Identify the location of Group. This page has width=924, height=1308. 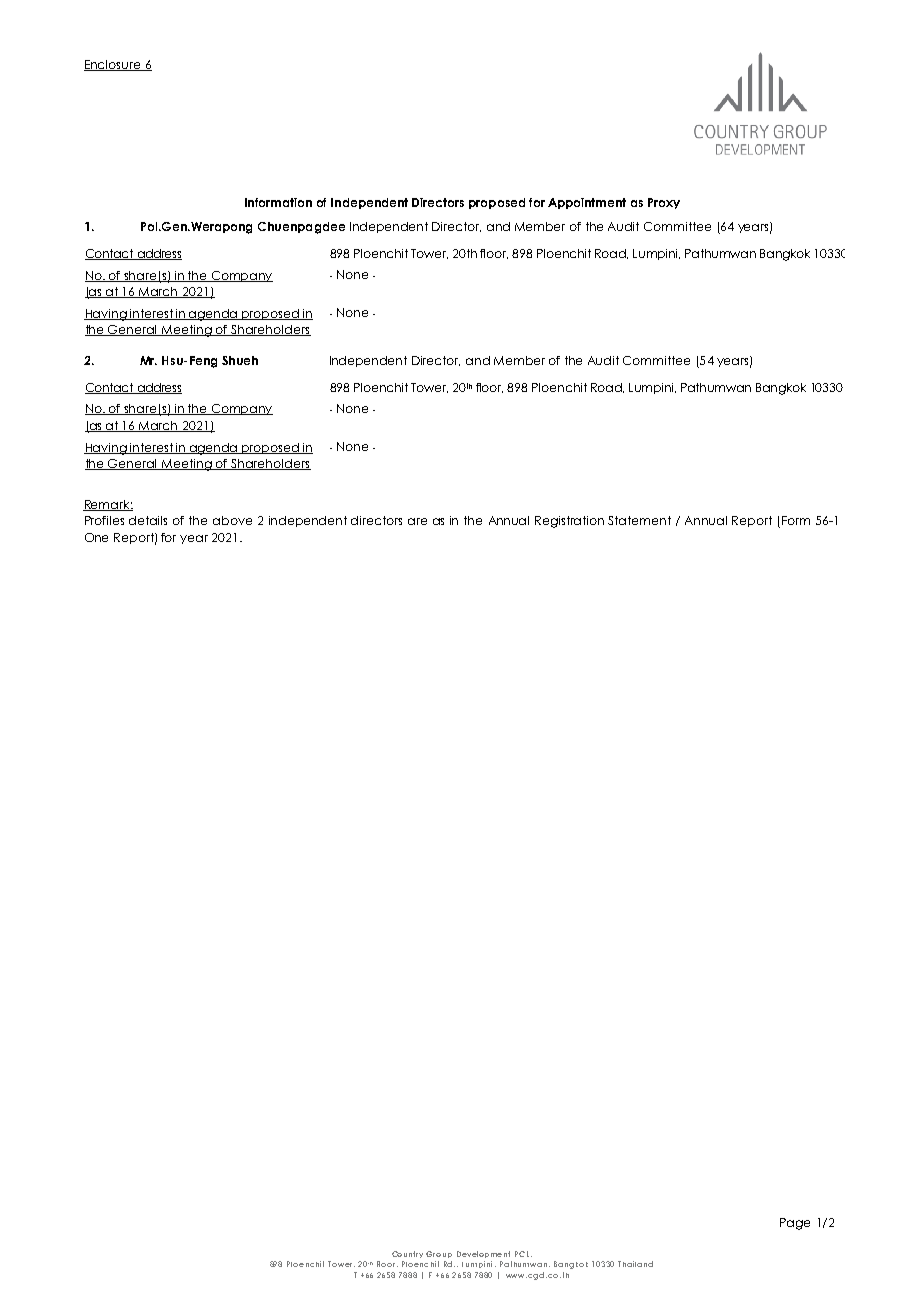
(439, 1254).
